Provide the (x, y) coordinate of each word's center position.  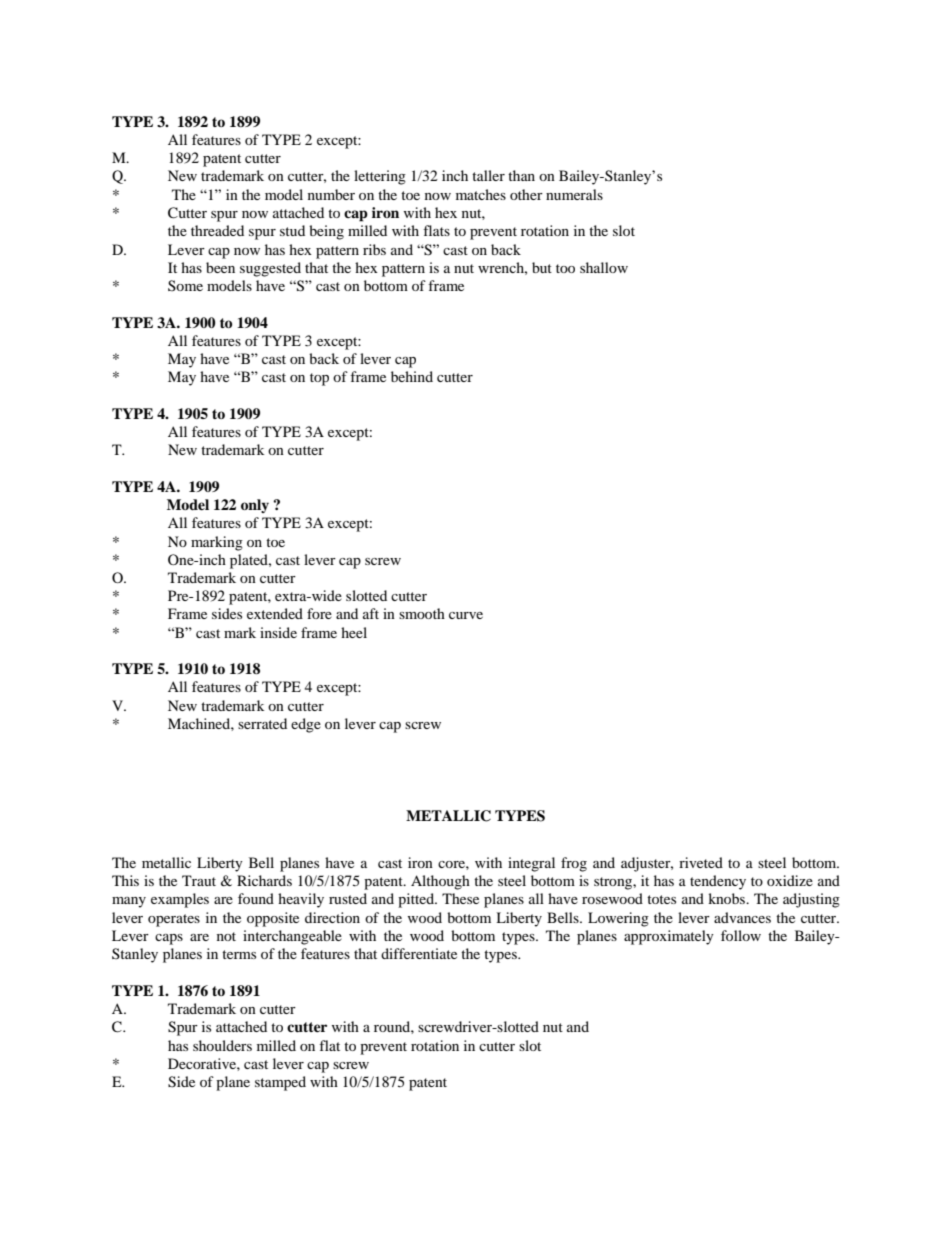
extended (275, 613)
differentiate (419, 953)
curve (466, 615)
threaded (217, 230)
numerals (574, 194)
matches (481, 194)
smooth (422, 613)
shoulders (222, 1045)
